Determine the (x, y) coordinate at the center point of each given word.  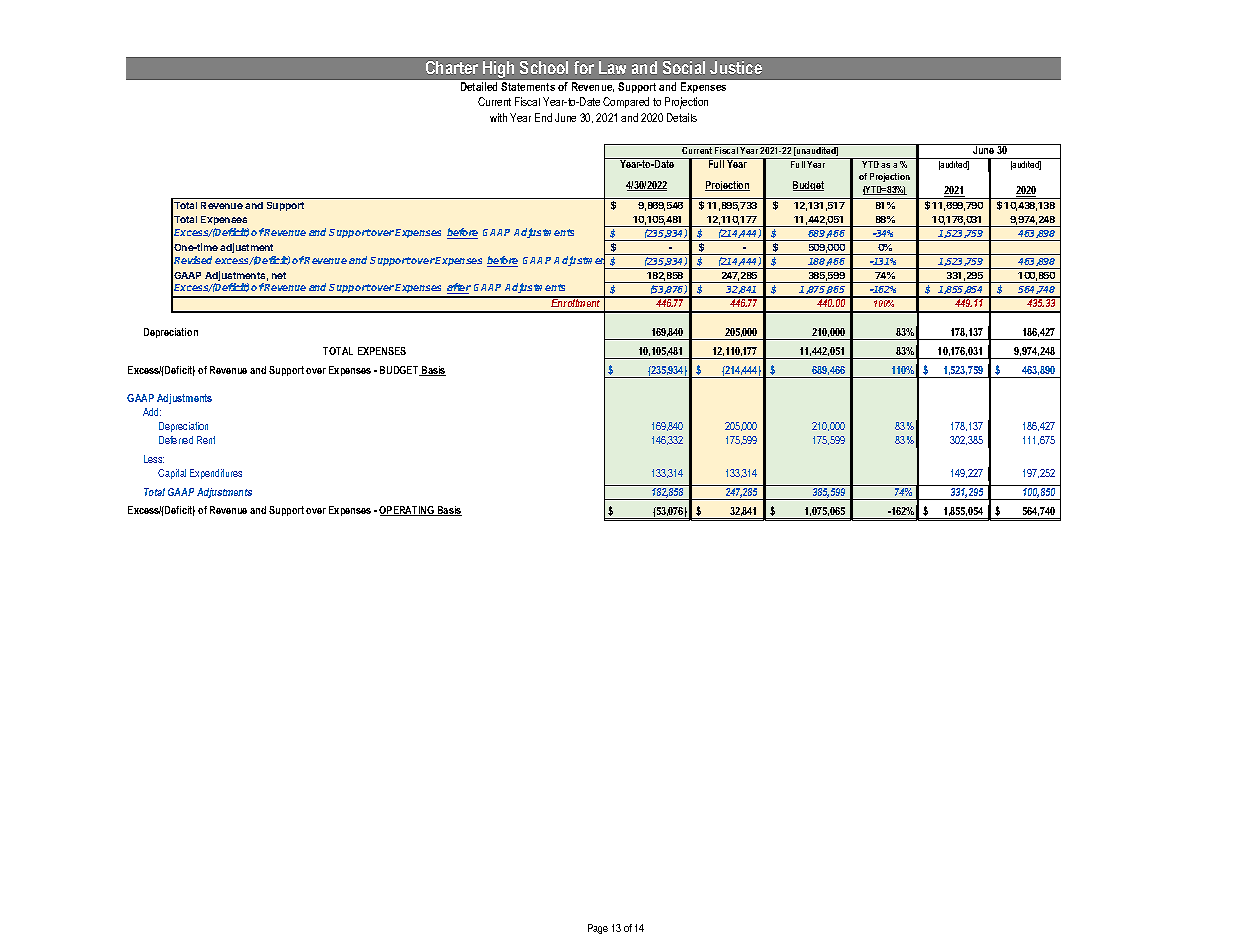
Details (682, 117)
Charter (452, 67)
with (498, 117)
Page (598, 929)
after (459, 288)
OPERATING (408, 511)
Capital (172, 474)
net (279, 275)
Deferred (176, 440)
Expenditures (216, 474)
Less (154, 459)
